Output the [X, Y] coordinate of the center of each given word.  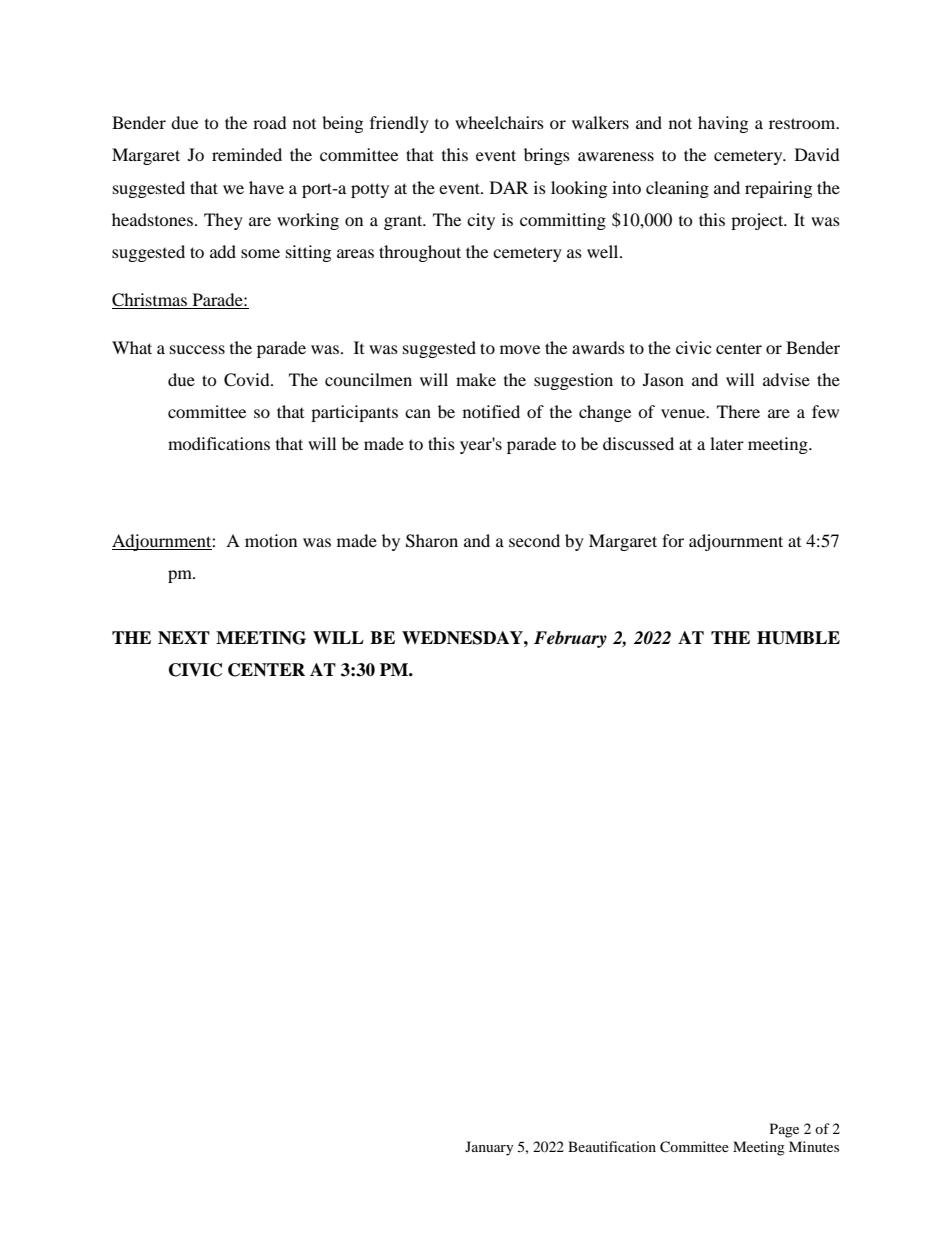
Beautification [612, 1146]
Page [784, 1130]
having [723, 124]
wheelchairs [499, 122]
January [489, 1148]
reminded [247, 154]
